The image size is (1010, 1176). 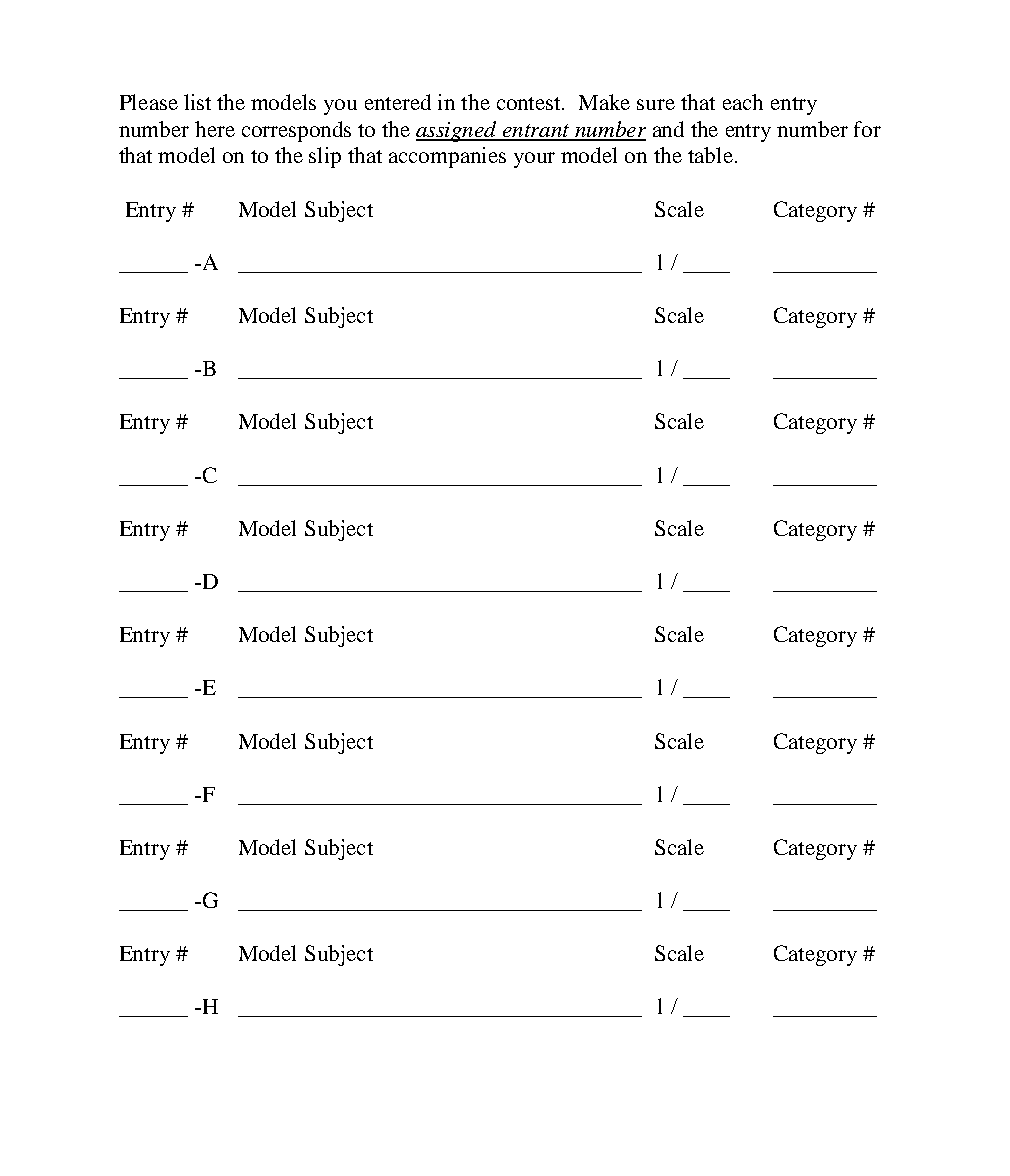 I want to click on slip, so click(x=325, y=157).
